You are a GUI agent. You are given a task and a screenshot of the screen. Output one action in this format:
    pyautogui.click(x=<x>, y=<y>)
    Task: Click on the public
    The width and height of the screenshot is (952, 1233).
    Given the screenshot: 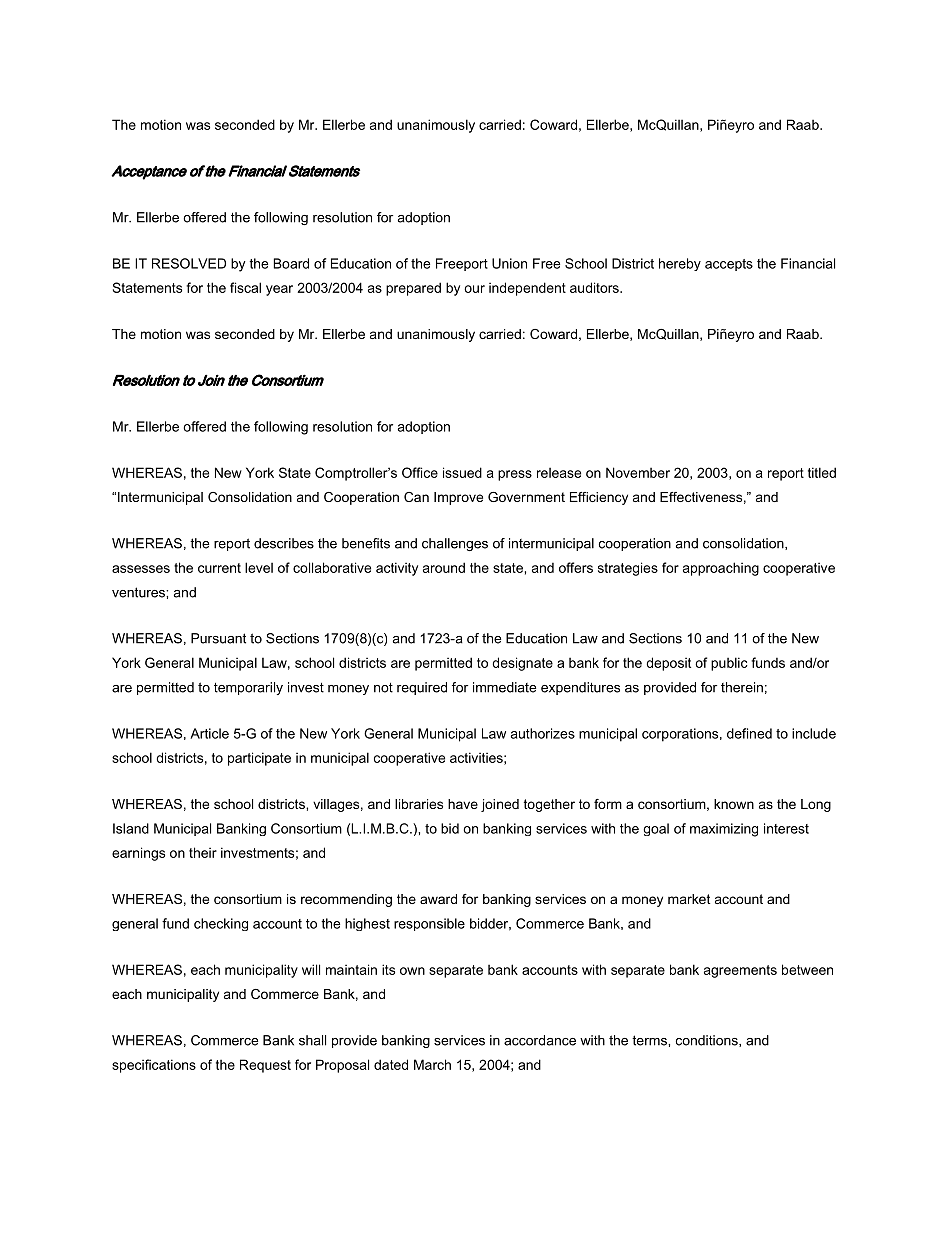 What is the action you would take?
    pyautogui.click(x=729, y=664)
